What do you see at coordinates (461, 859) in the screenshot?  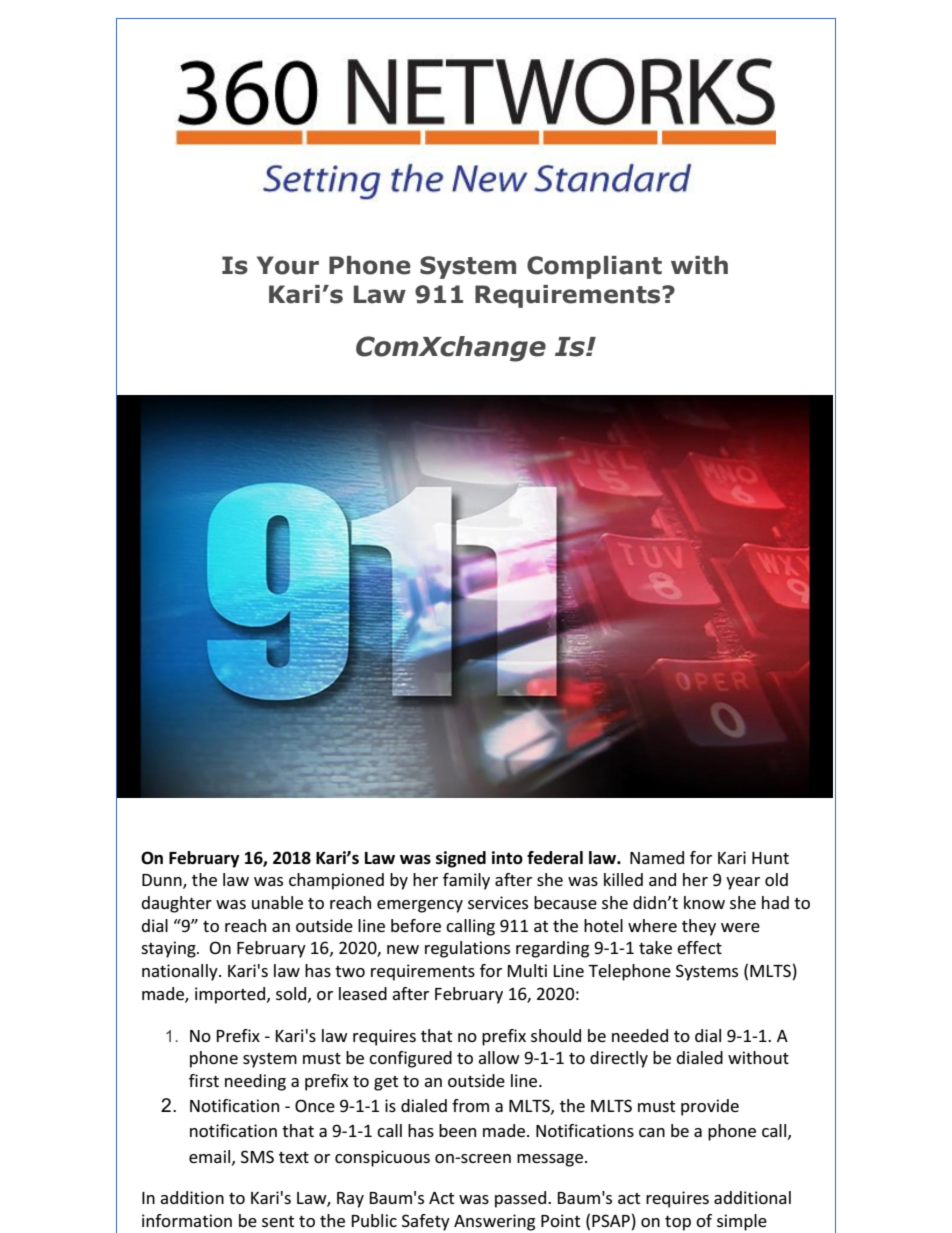 I see `signed` at bounding box center [461, 859].
